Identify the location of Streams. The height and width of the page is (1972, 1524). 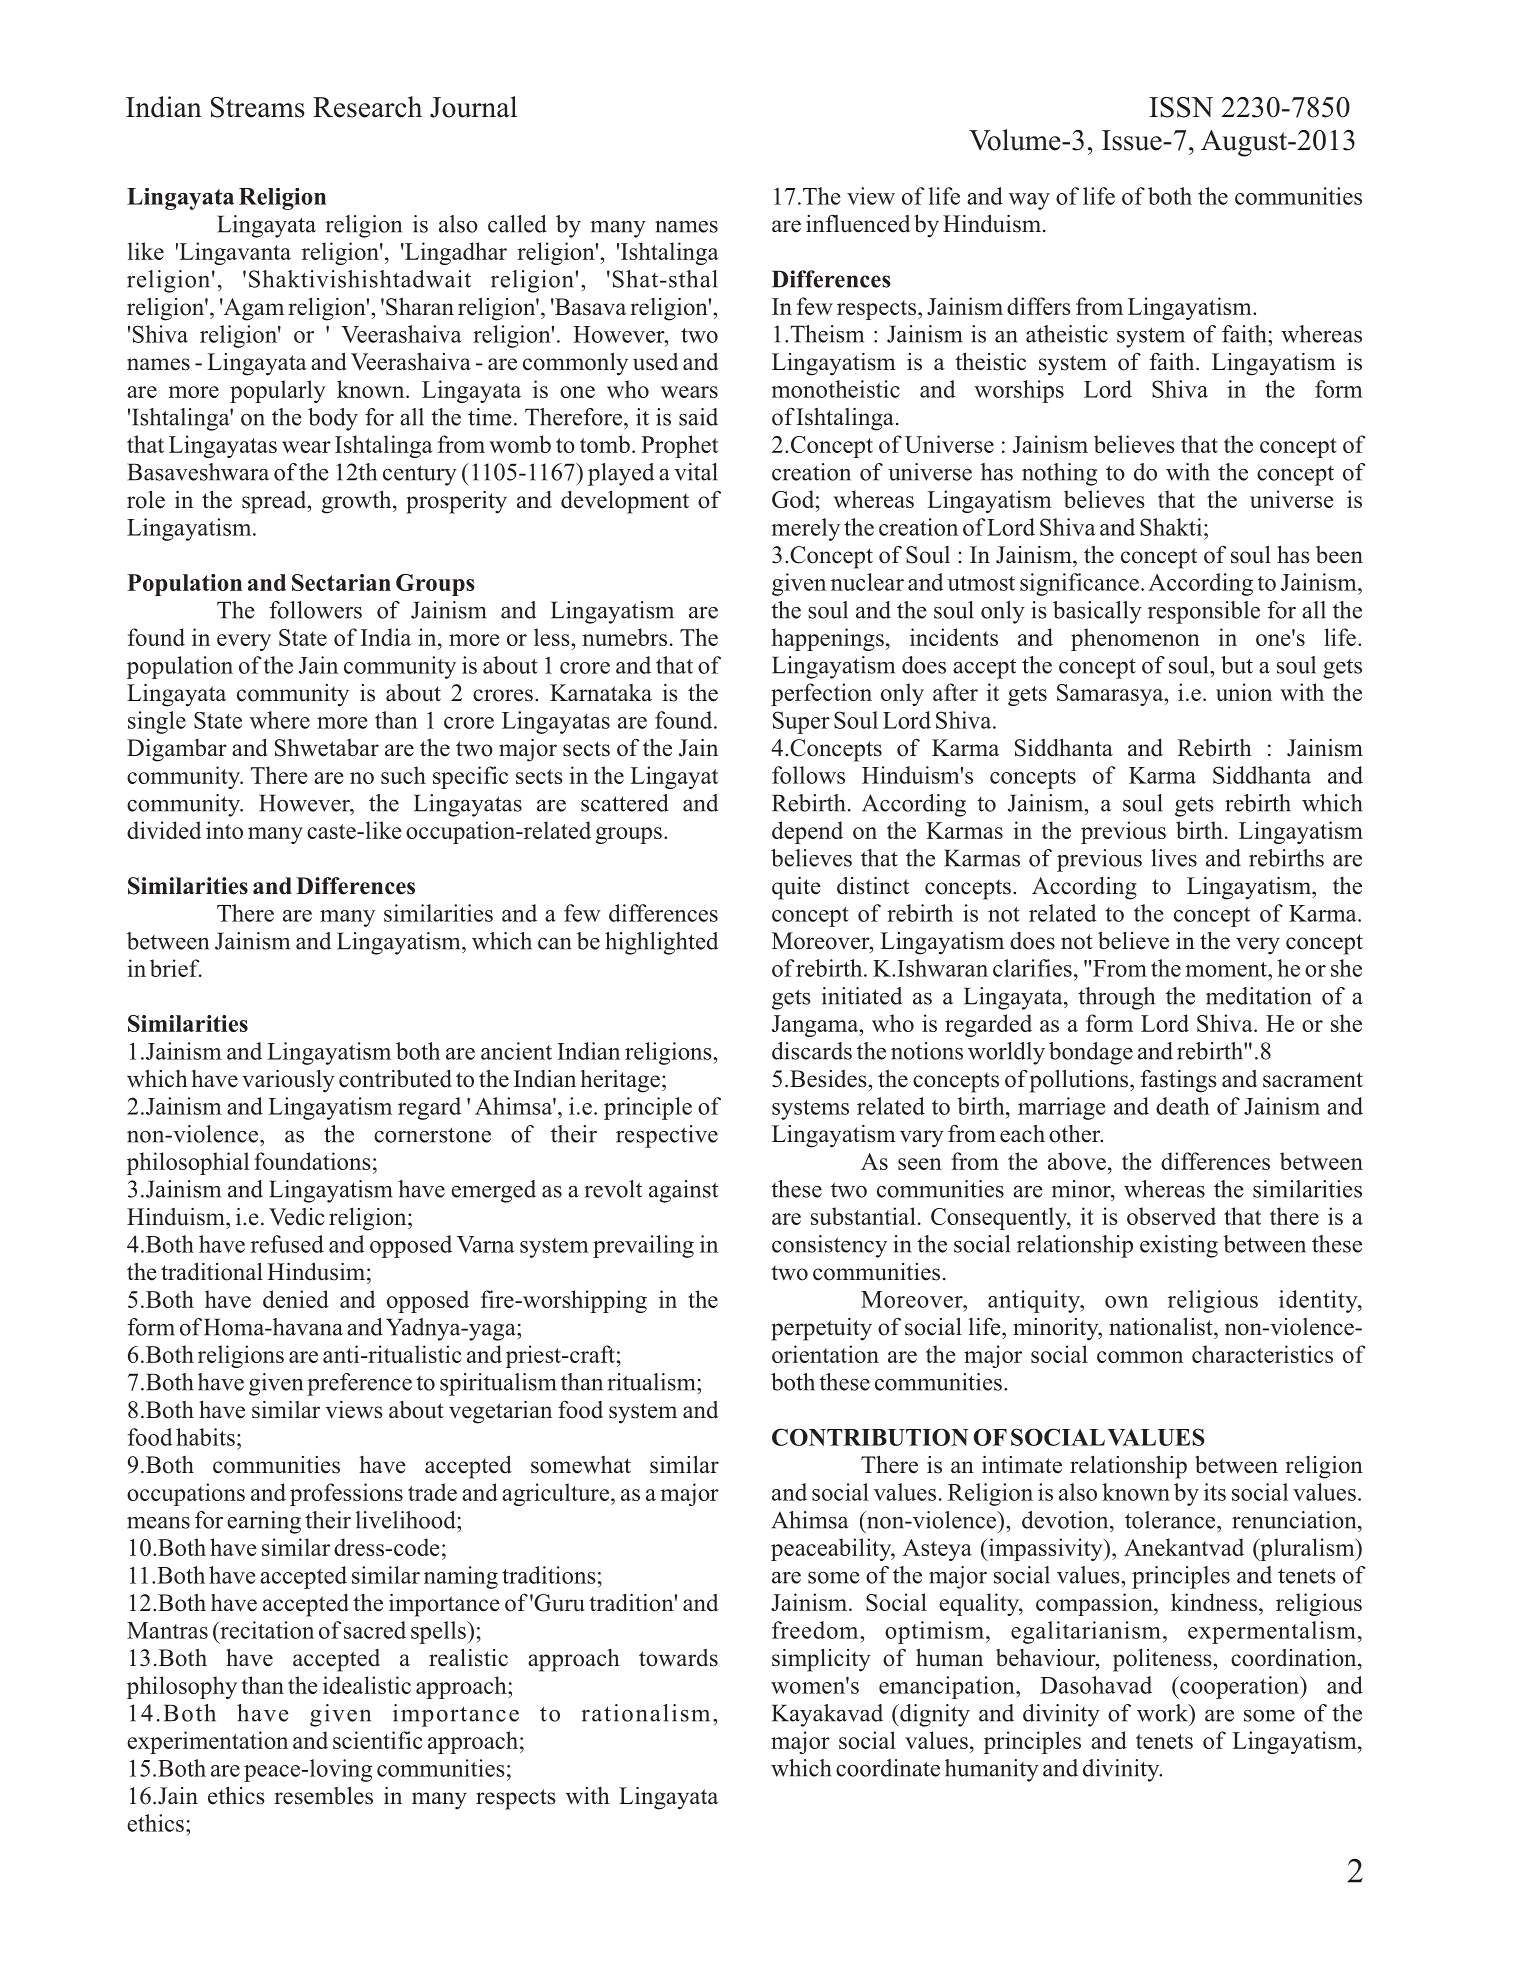
(258, 107).
